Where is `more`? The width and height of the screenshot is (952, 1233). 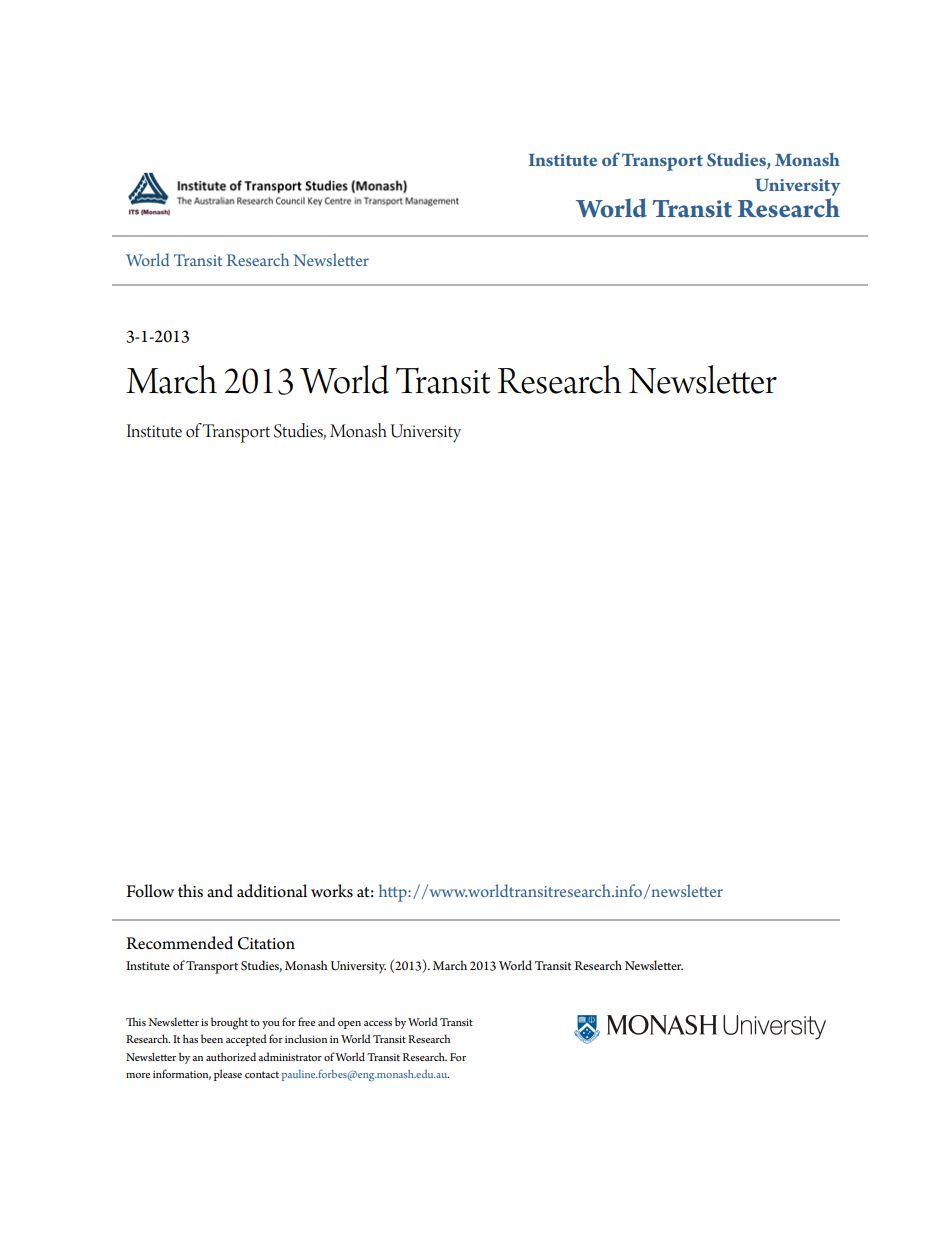
more is located at coordinates (138, 1075).
